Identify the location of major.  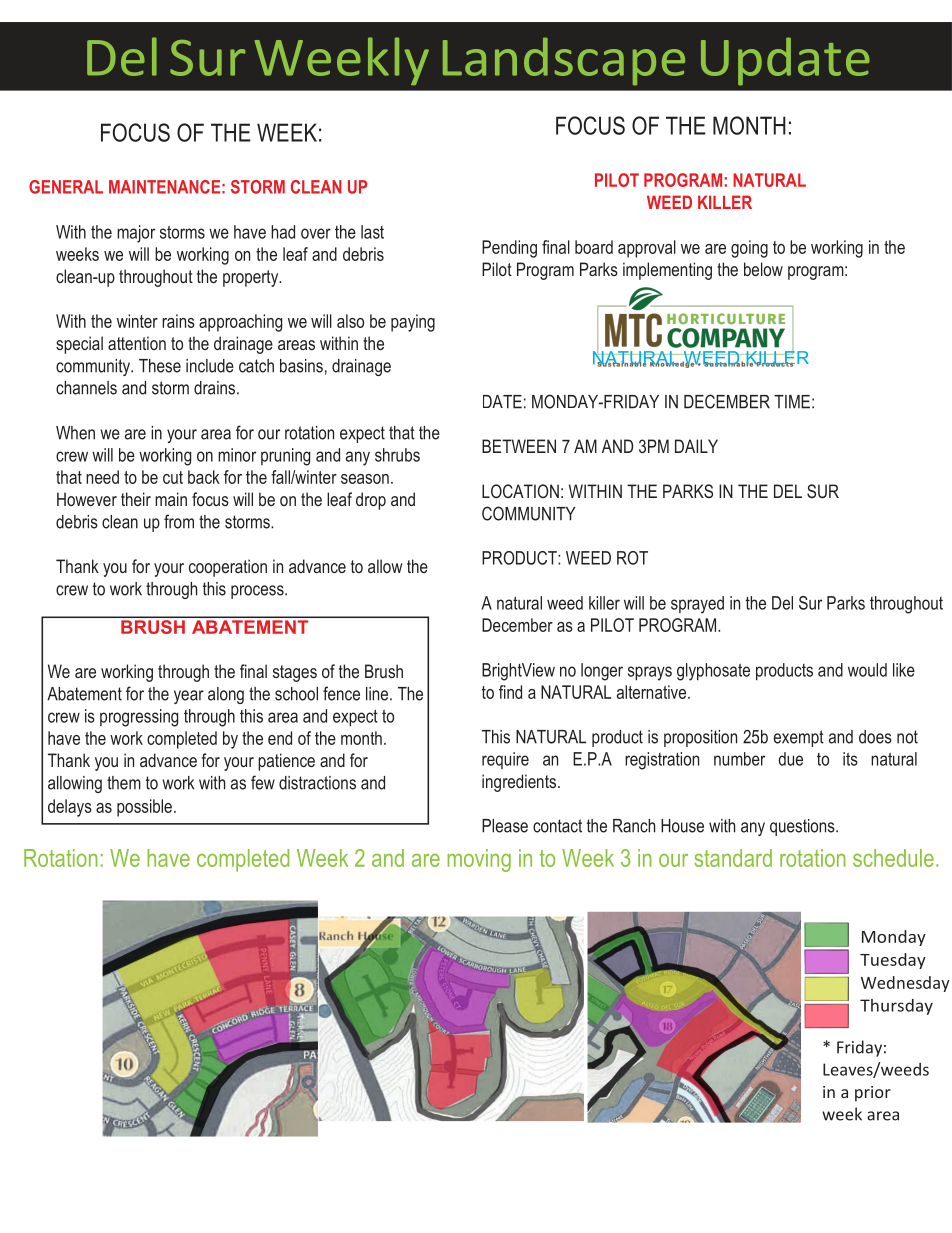
(136, 234).
